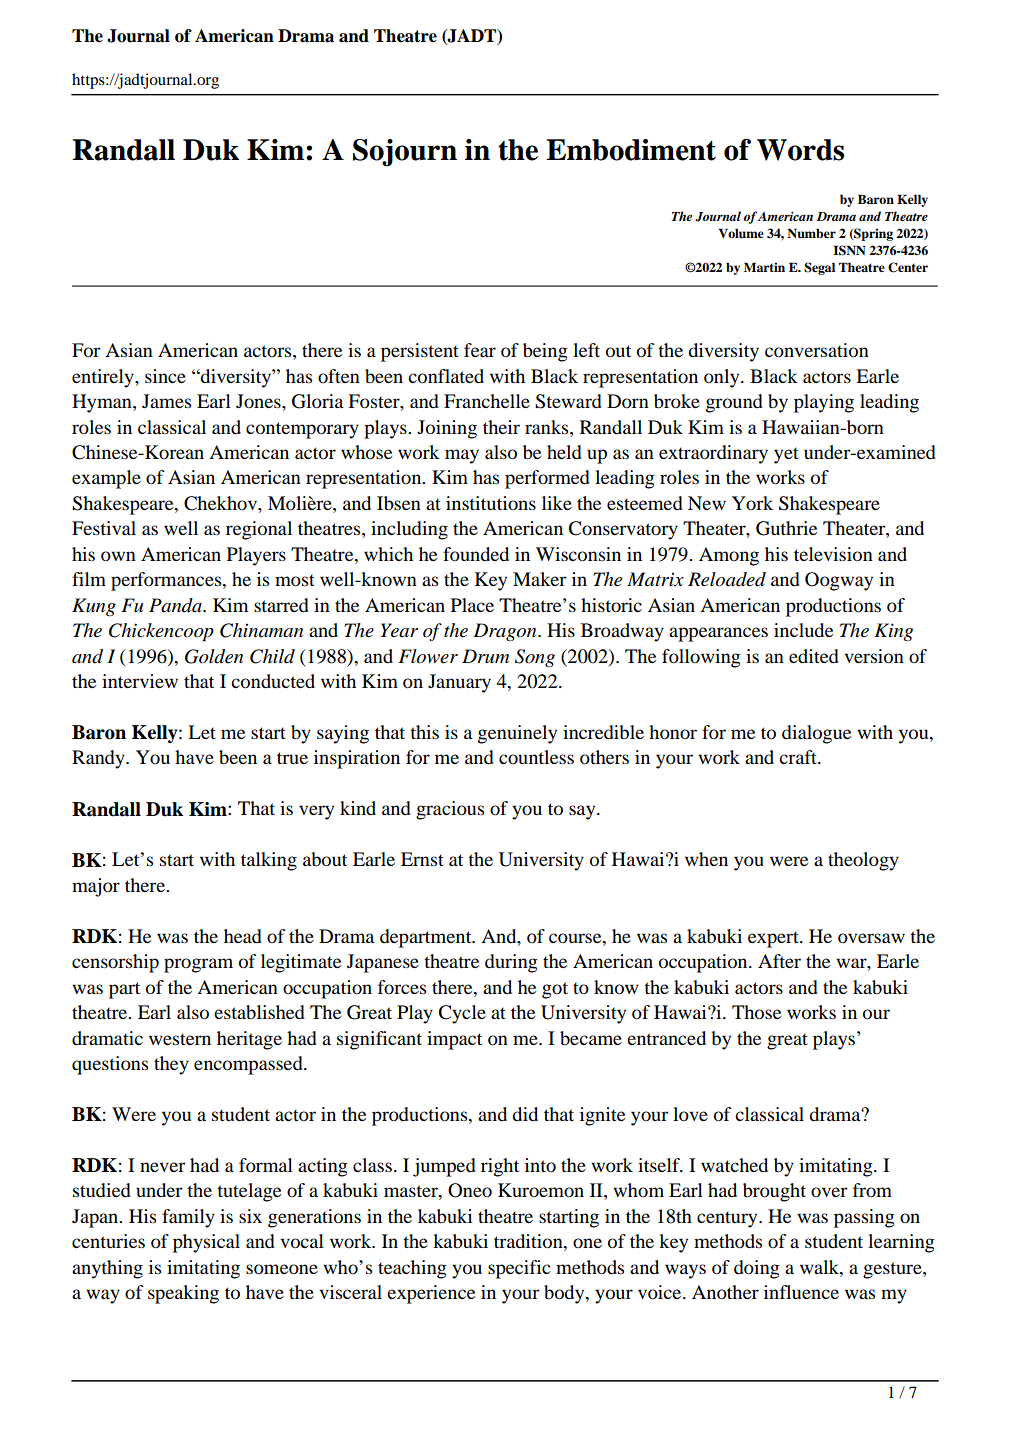 The height and width of the screenshot is (1429, 1010). What do you see at coordinates (816, 734) in the screenshot?
I see `dialogue` at bounding box center [816, 734].
